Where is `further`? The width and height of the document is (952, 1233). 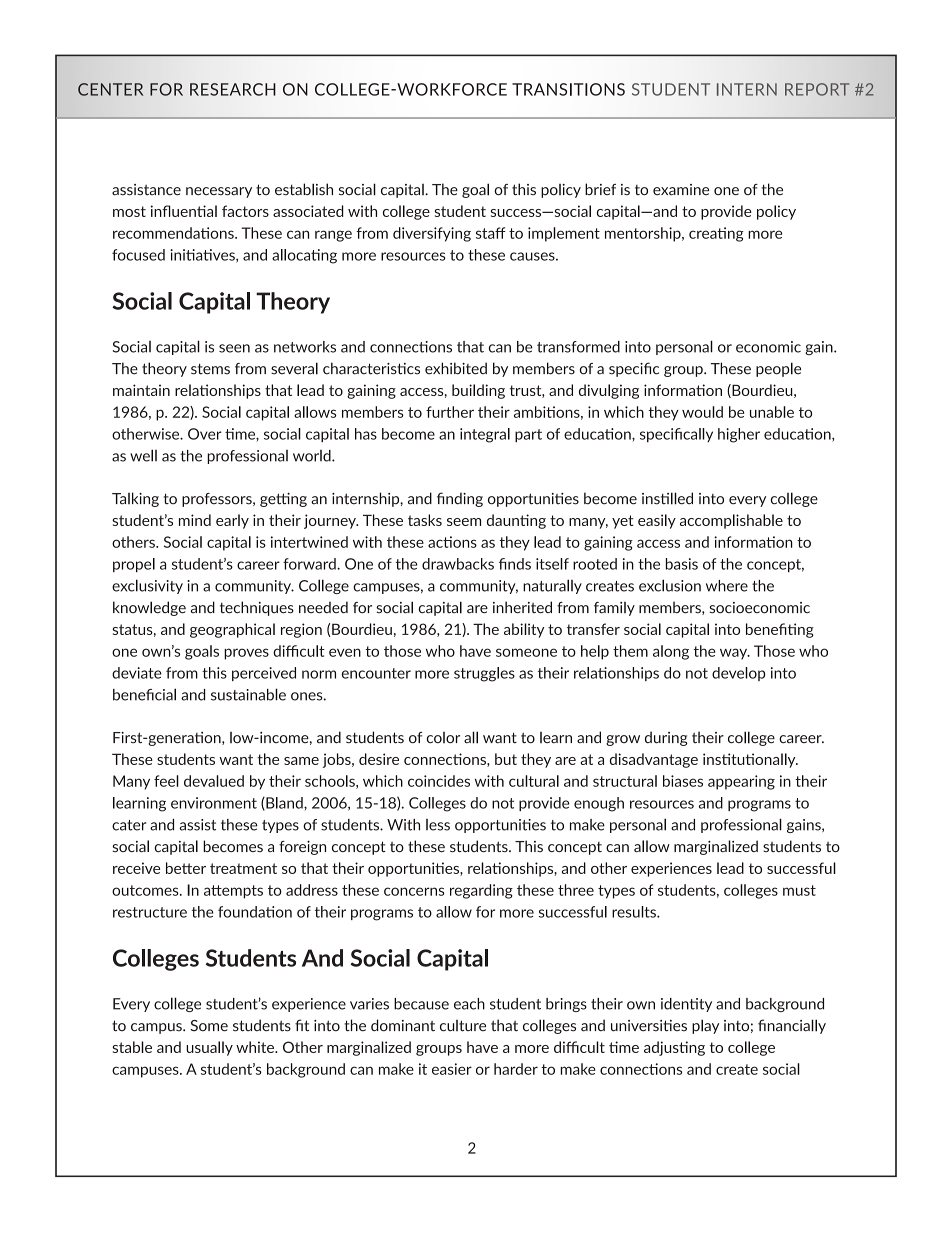 further is located at coordinates (450, 412).
